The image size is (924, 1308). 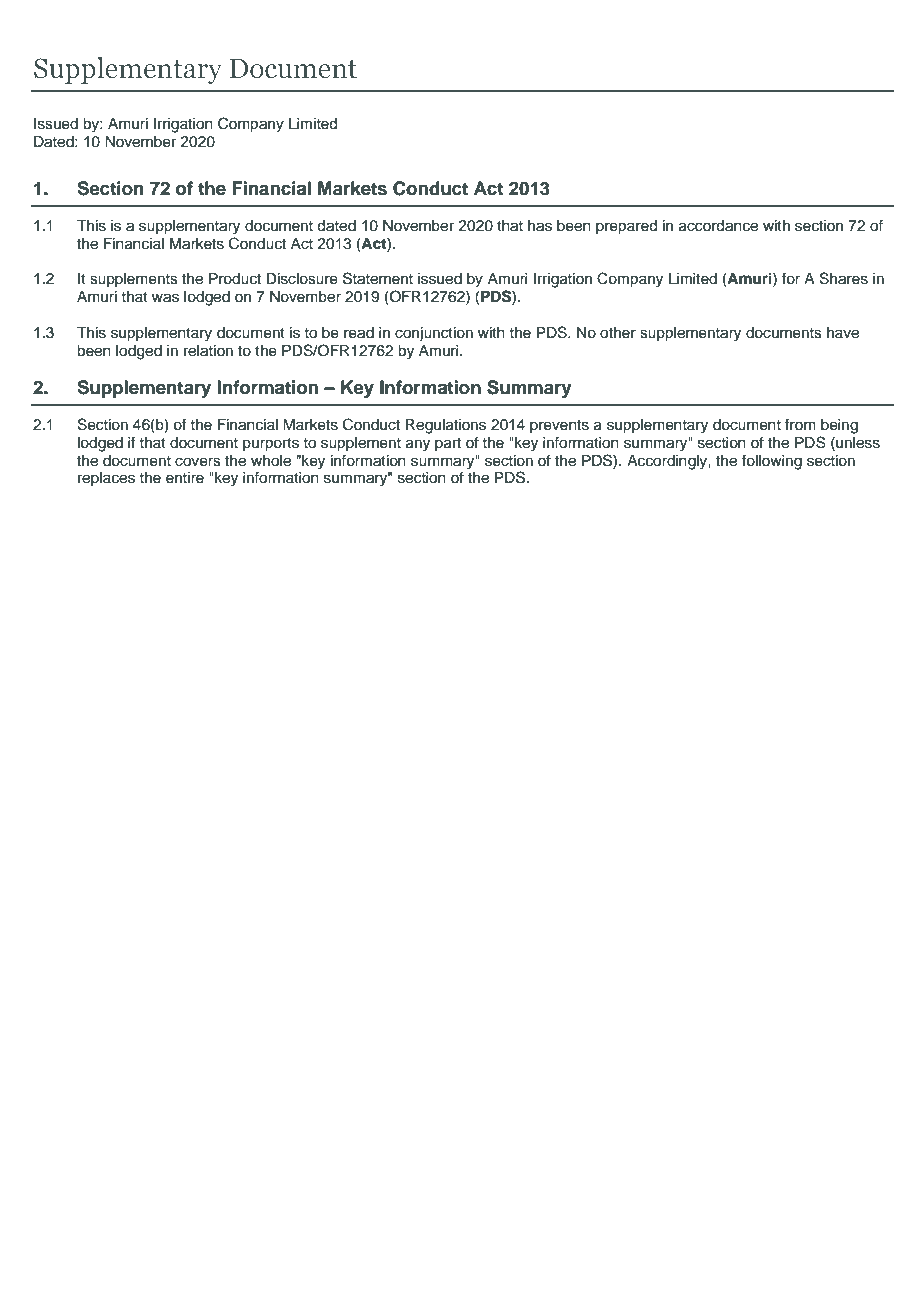 I want to click on accordance, so click(x=718, y=226).
